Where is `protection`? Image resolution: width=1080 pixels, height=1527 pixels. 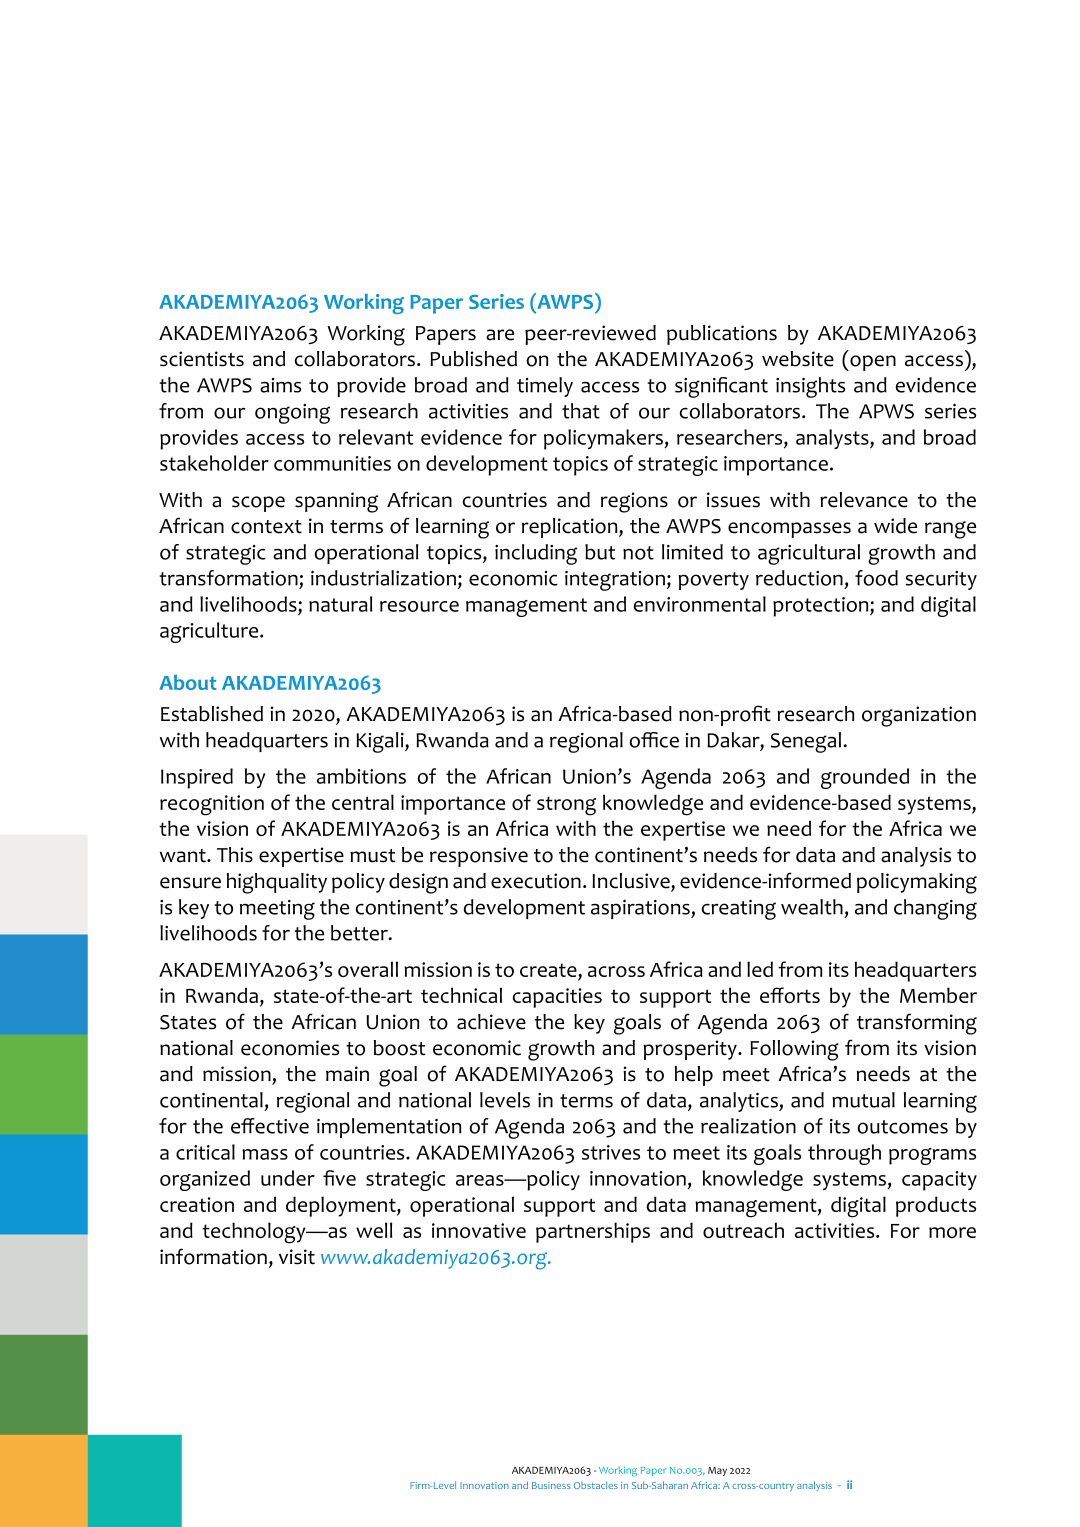 protection is located at coordinates (822, 607).
